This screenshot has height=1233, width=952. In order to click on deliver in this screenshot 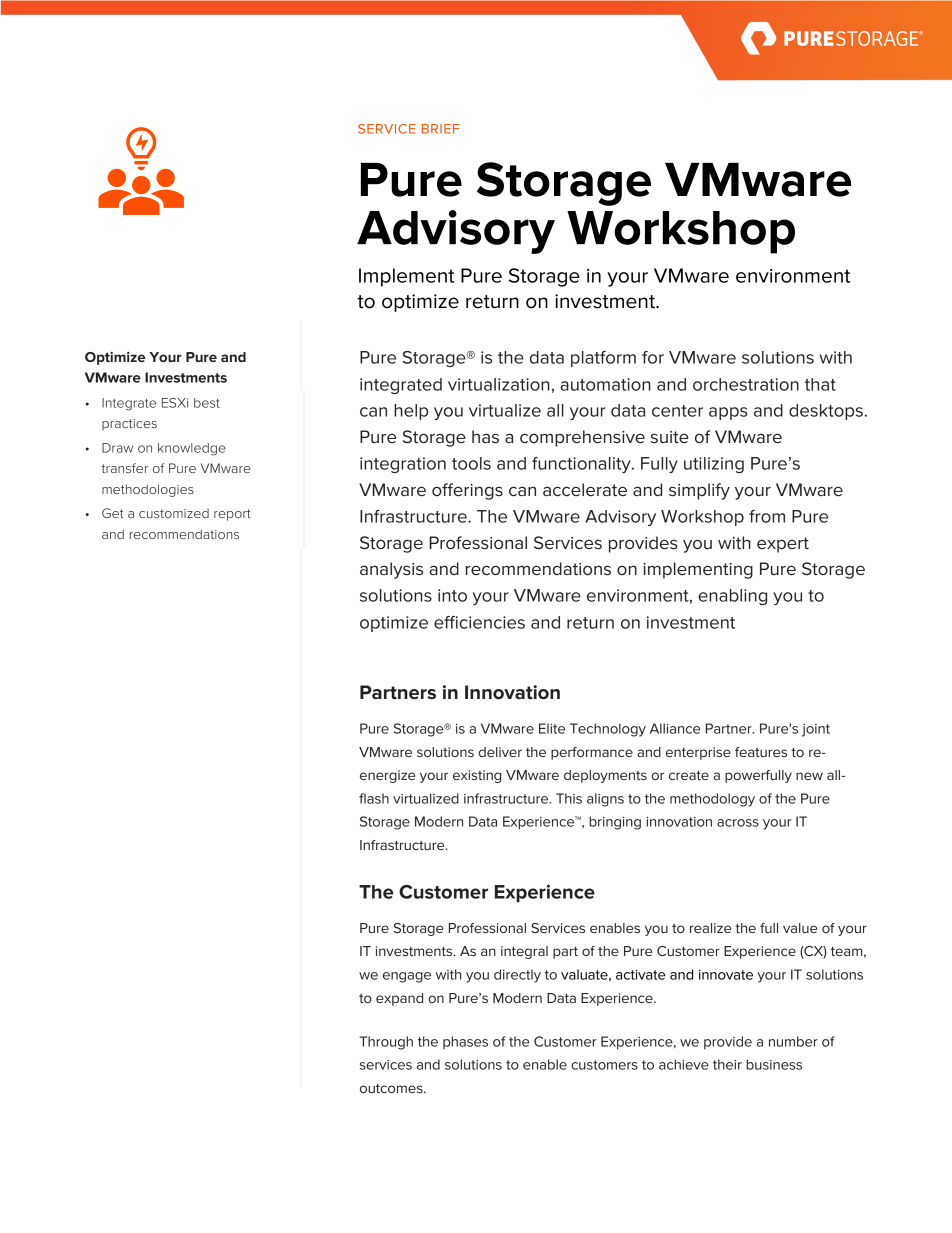, I will do `click(500, 752)`.
